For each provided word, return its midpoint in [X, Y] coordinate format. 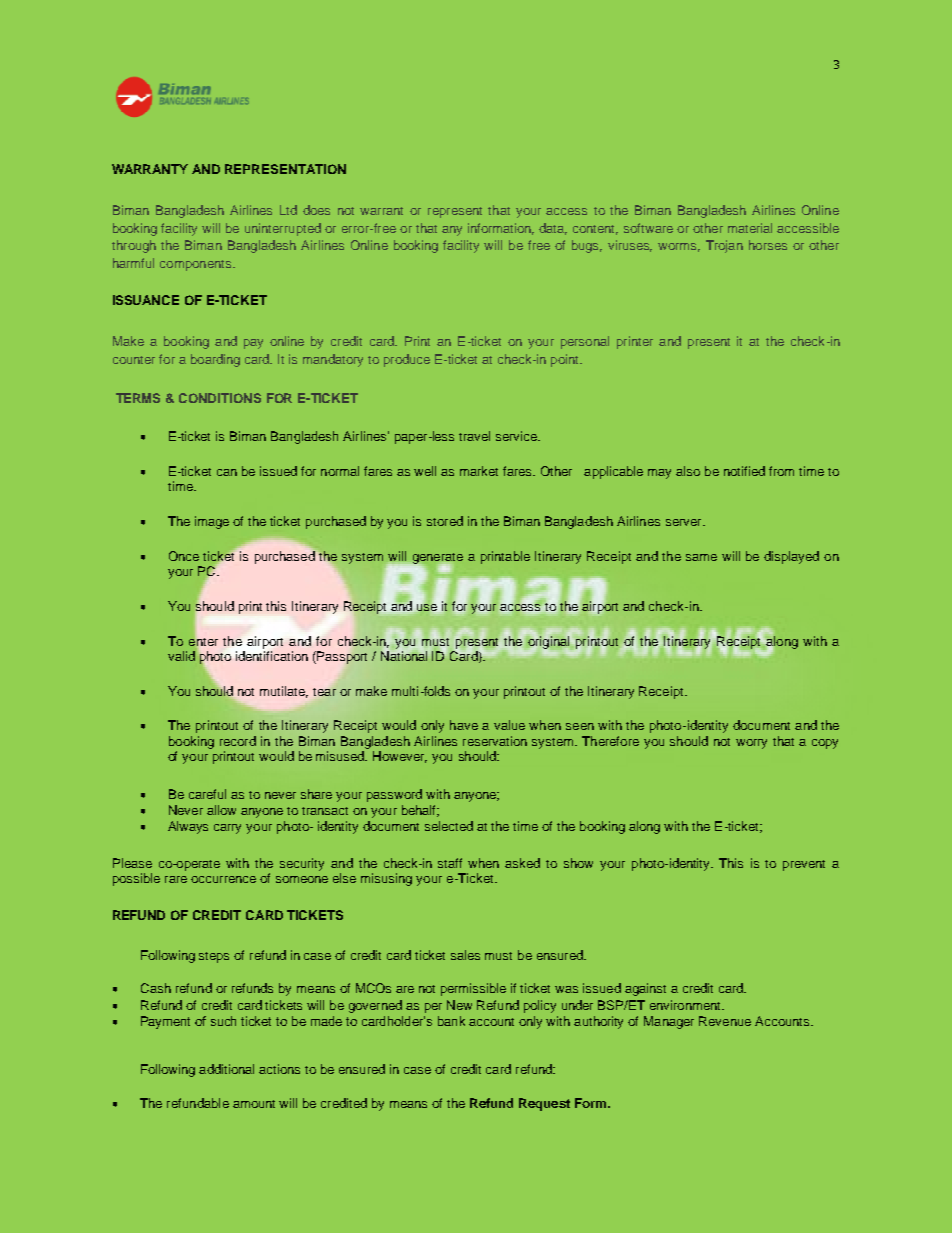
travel [474, 436]
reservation [495, 741]
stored [445, 521]
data [553, 229]
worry [751, 744]
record [238, 741]
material [750, 228]
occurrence [223, 879]
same [701, 557]
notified [744, 471]
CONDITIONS [220, 398]
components [197, 265]
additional [226, 1069]
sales [465, 955]
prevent [804, 865]
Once [184, 556]
